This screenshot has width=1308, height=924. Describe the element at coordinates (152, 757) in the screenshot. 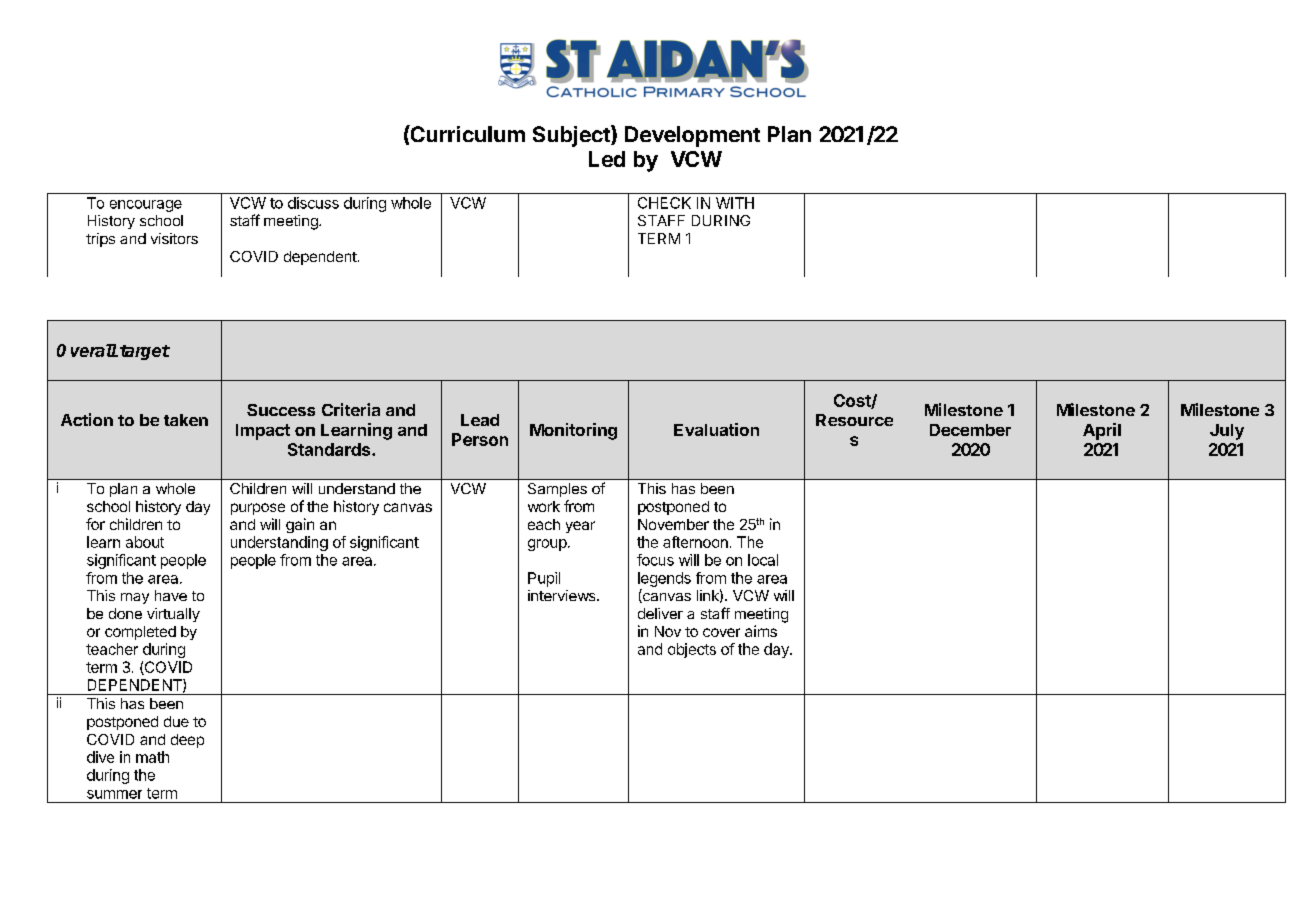

I see `math` at that location.
